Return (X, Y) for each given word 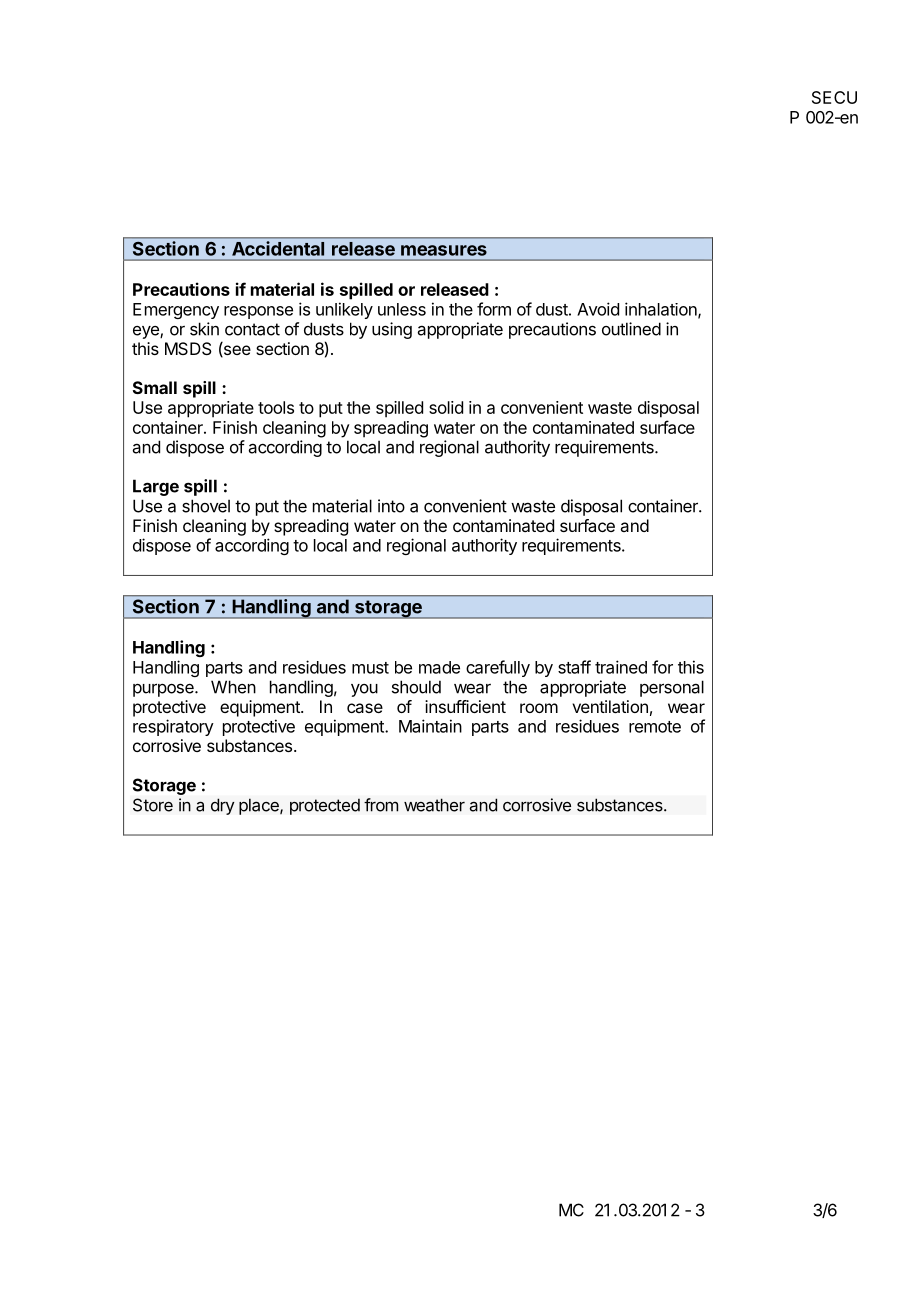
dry (223, 806)
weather (434, 805)
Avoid (598, 309)
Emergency (176, 311)
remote (655, 727)
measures (444, 250)
